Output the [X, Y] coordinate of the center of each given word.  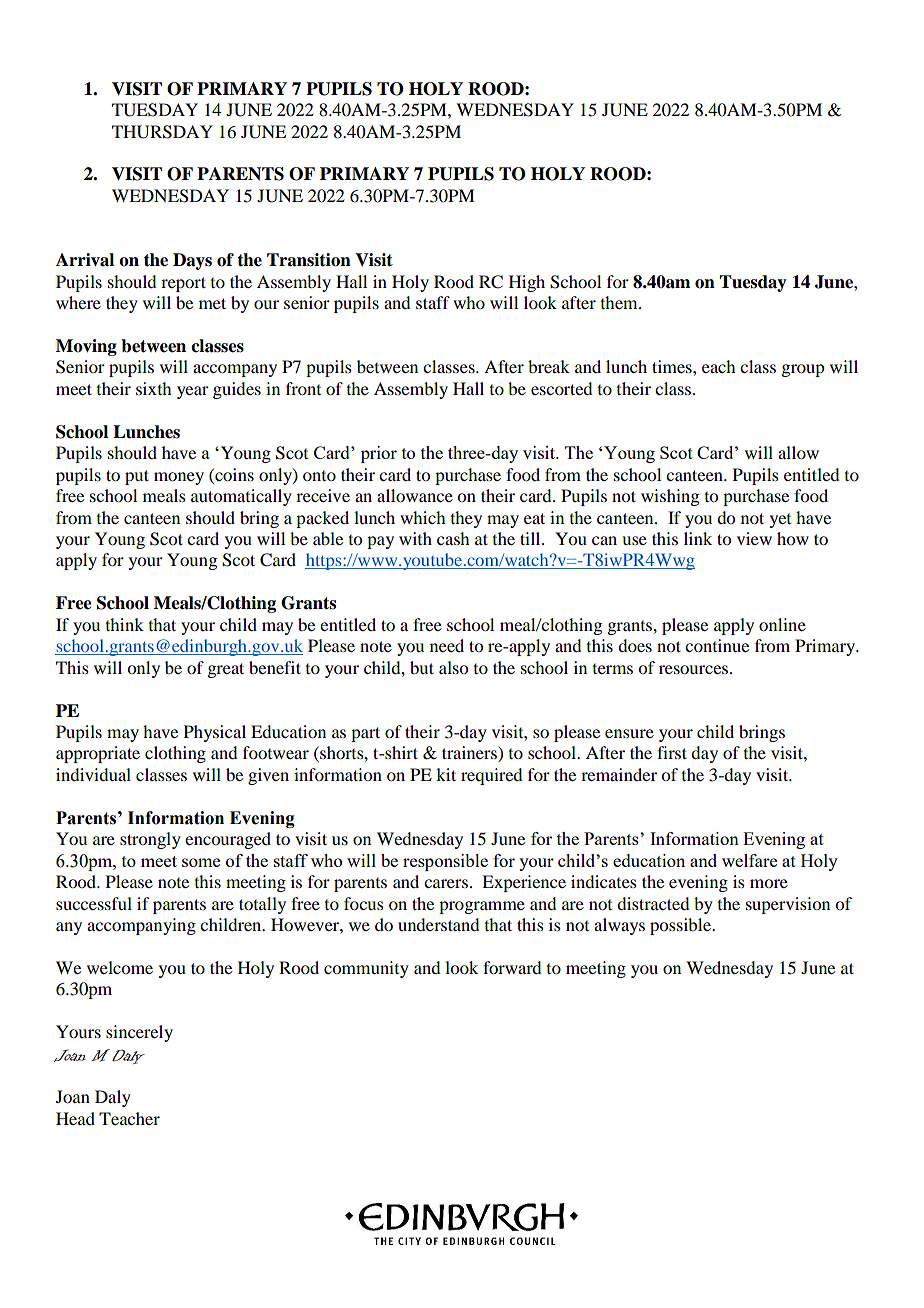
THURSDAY [162, 132]
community [366, 969]
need [447, 645]
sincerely [139, 1033]
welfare [749, 860]
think [125, 624]
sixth [153, 388]
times [673, 366]
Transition [309, 260]
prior [379, 454]
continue [717, 645]
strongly [150, 840]
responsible [445, 862]
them [620, 302]
